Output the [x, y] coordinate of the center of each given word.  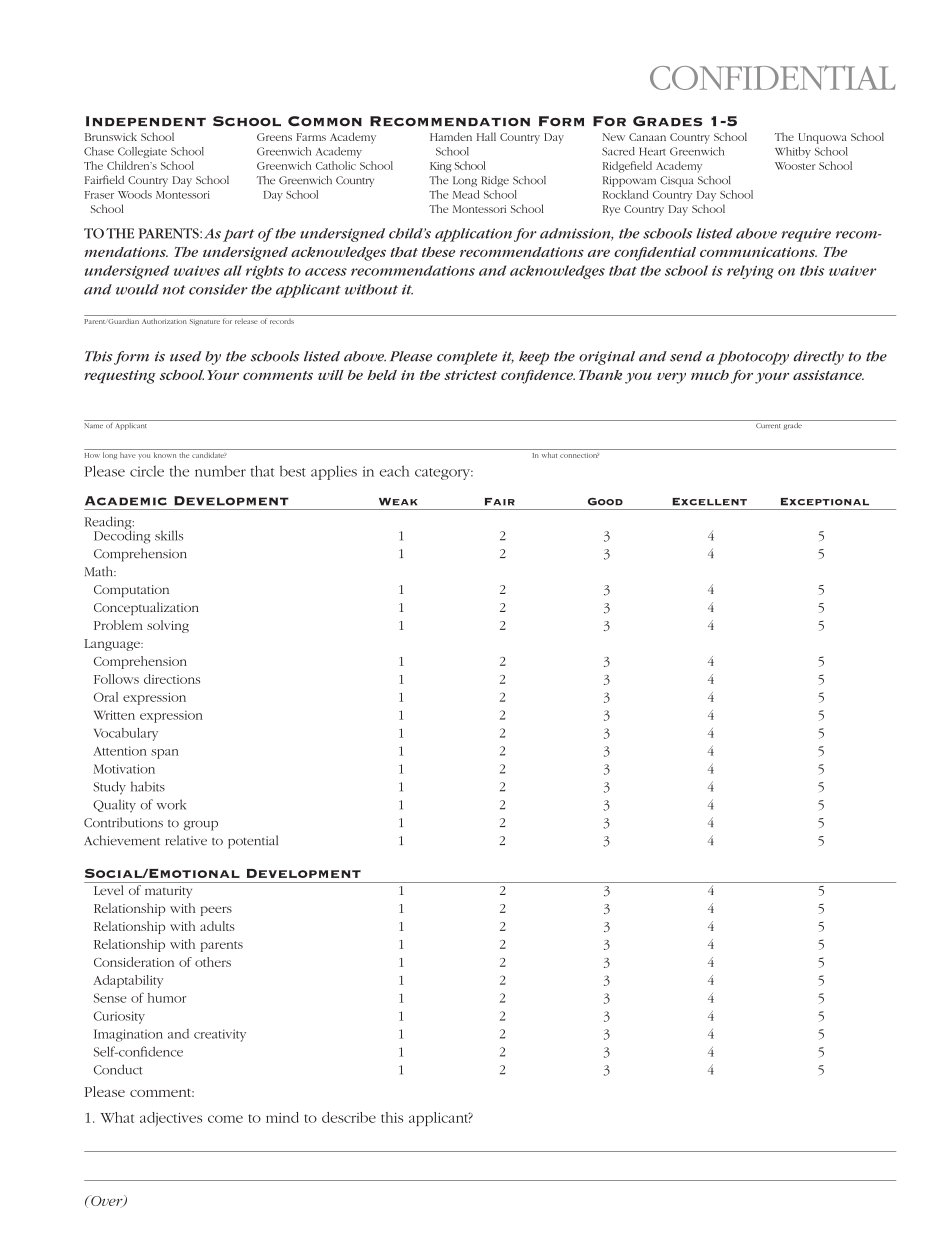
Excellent [709, 502]
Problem [118, 625]
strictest [470, 375]
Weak [398, 502]
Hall [486, 136]
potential [253, 842]
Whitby [793, 152]
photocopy [753, 358]
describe [349, 1117]
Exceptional [825, 502]
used [185, 356]
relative [186, 840]
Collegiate [142, 152]
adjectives [171, 1119]
